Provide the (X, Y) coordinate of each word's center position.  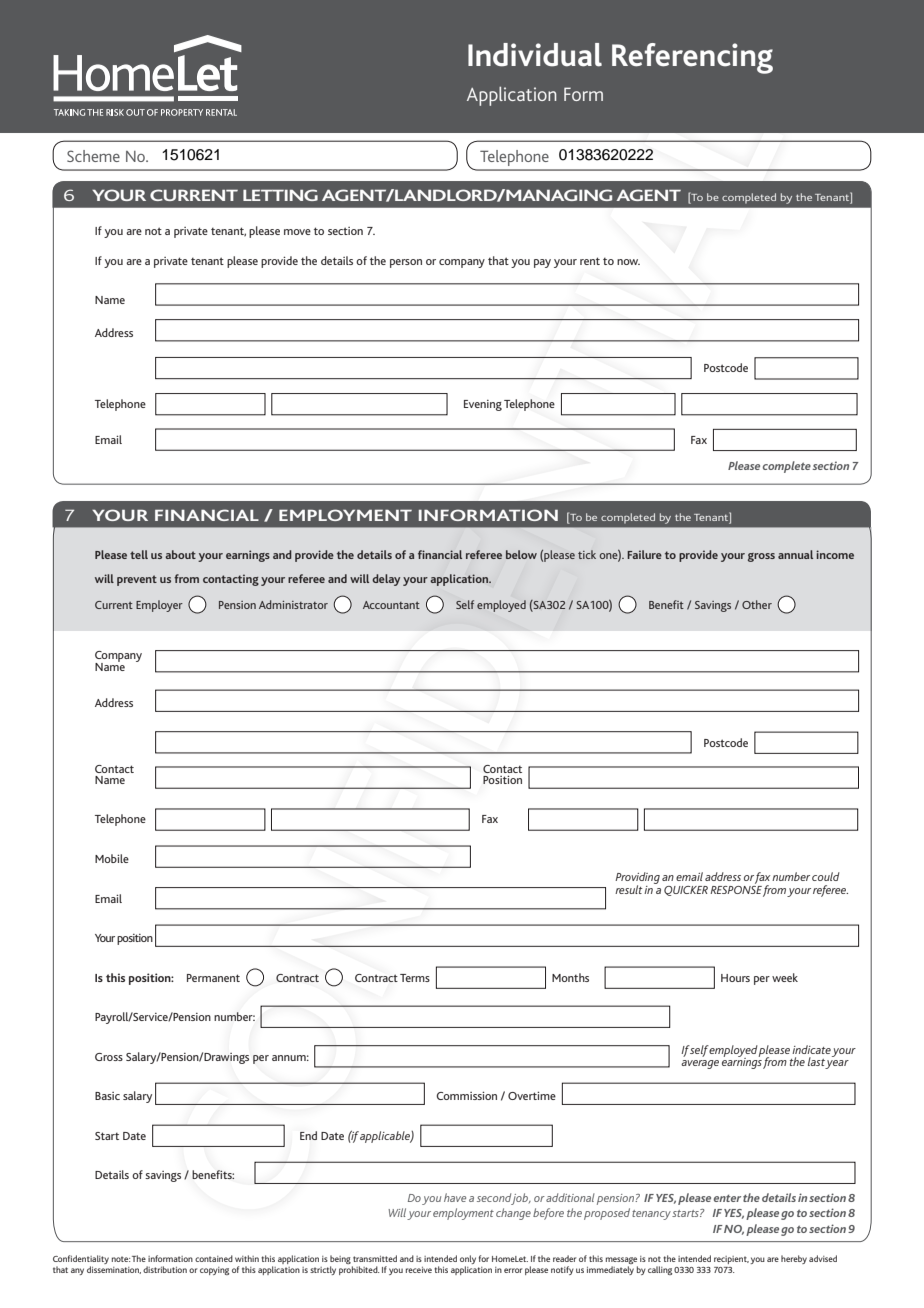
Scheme (93, 156)
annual (795, 554)
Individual (535, 55)
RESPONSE (736, 888)
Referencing (692, 58)
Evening (483, 405)
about (180, 554)
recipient (731, 1260)
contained (214, 1258)
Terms (415, 978)
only (468, 1261)
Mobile (112, 858)
